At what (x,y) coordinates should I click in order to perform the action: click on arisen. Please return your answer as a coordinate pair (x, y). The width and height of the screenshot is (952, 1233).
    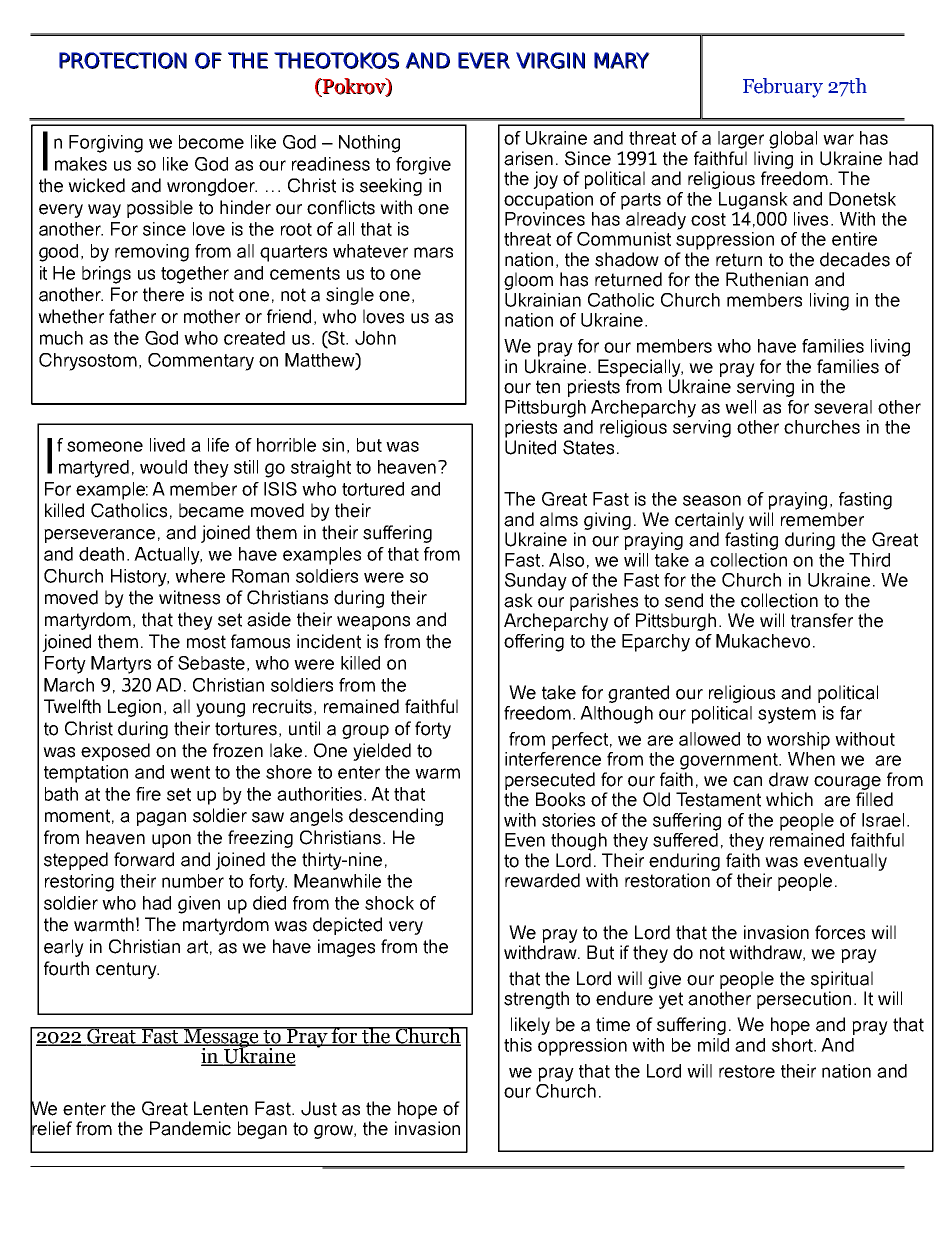
    Looking at the image, I should click on (528, 158).
